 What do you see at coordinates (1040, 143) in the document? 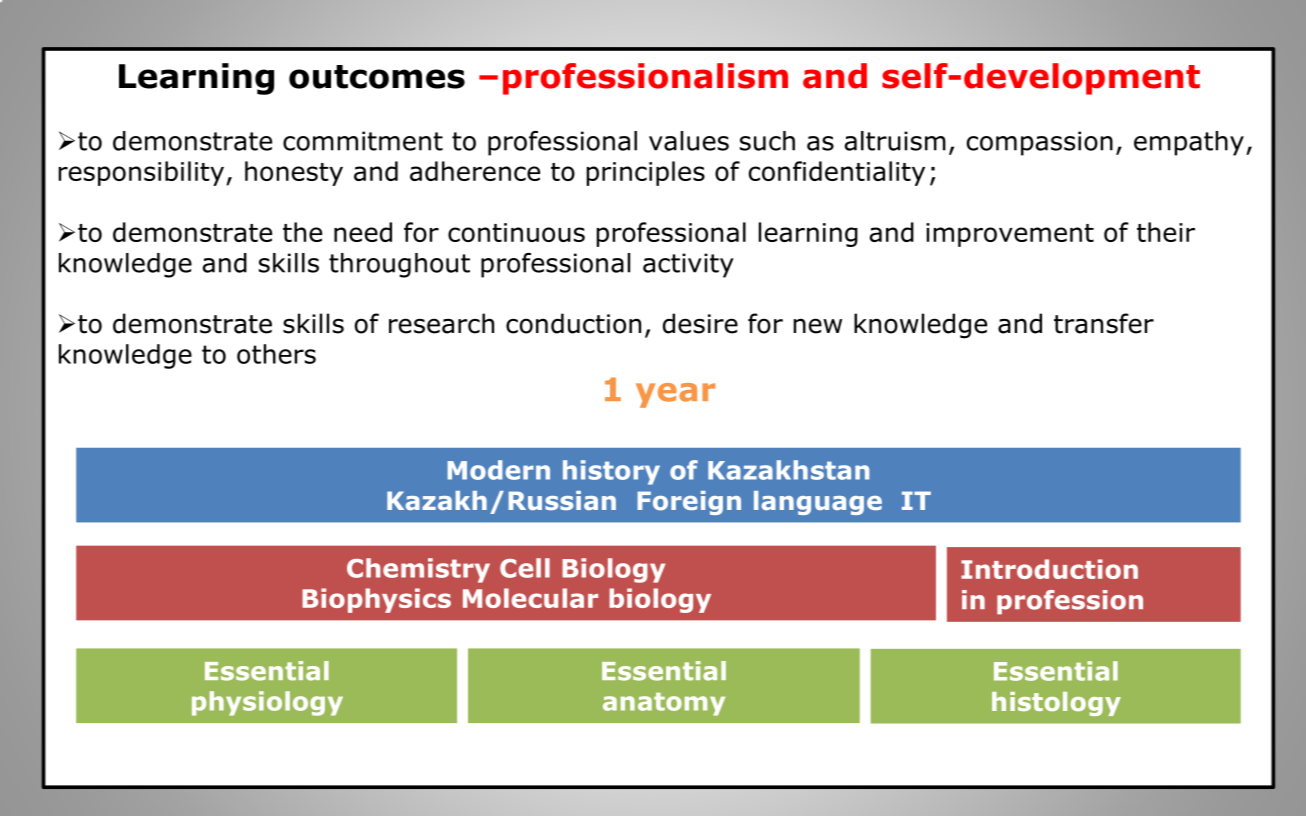
I see `compassion` at bounding box center [1040, 143].
